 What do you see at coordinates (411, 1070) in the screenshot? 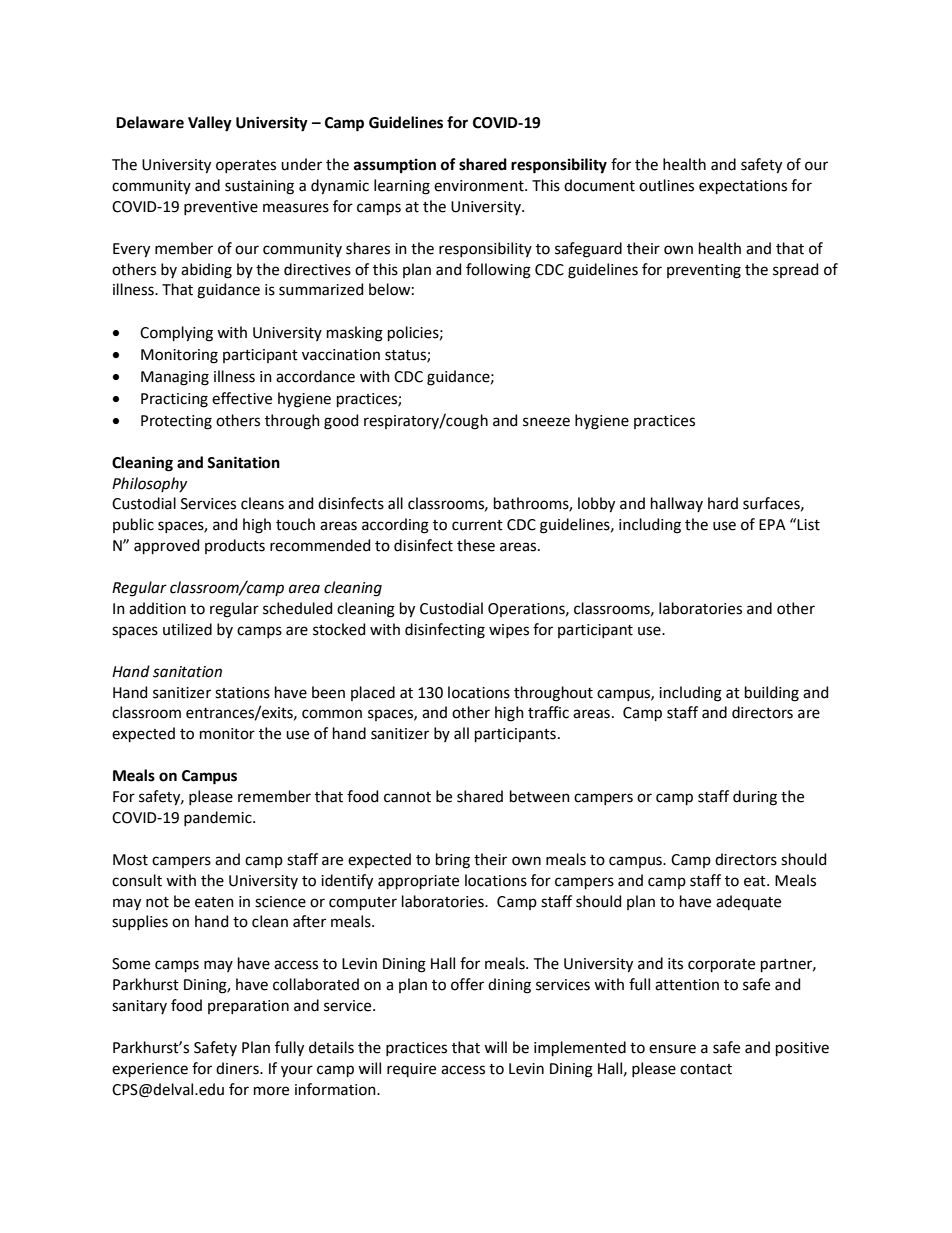
I see `require` at bounding box center [411, 1070].
